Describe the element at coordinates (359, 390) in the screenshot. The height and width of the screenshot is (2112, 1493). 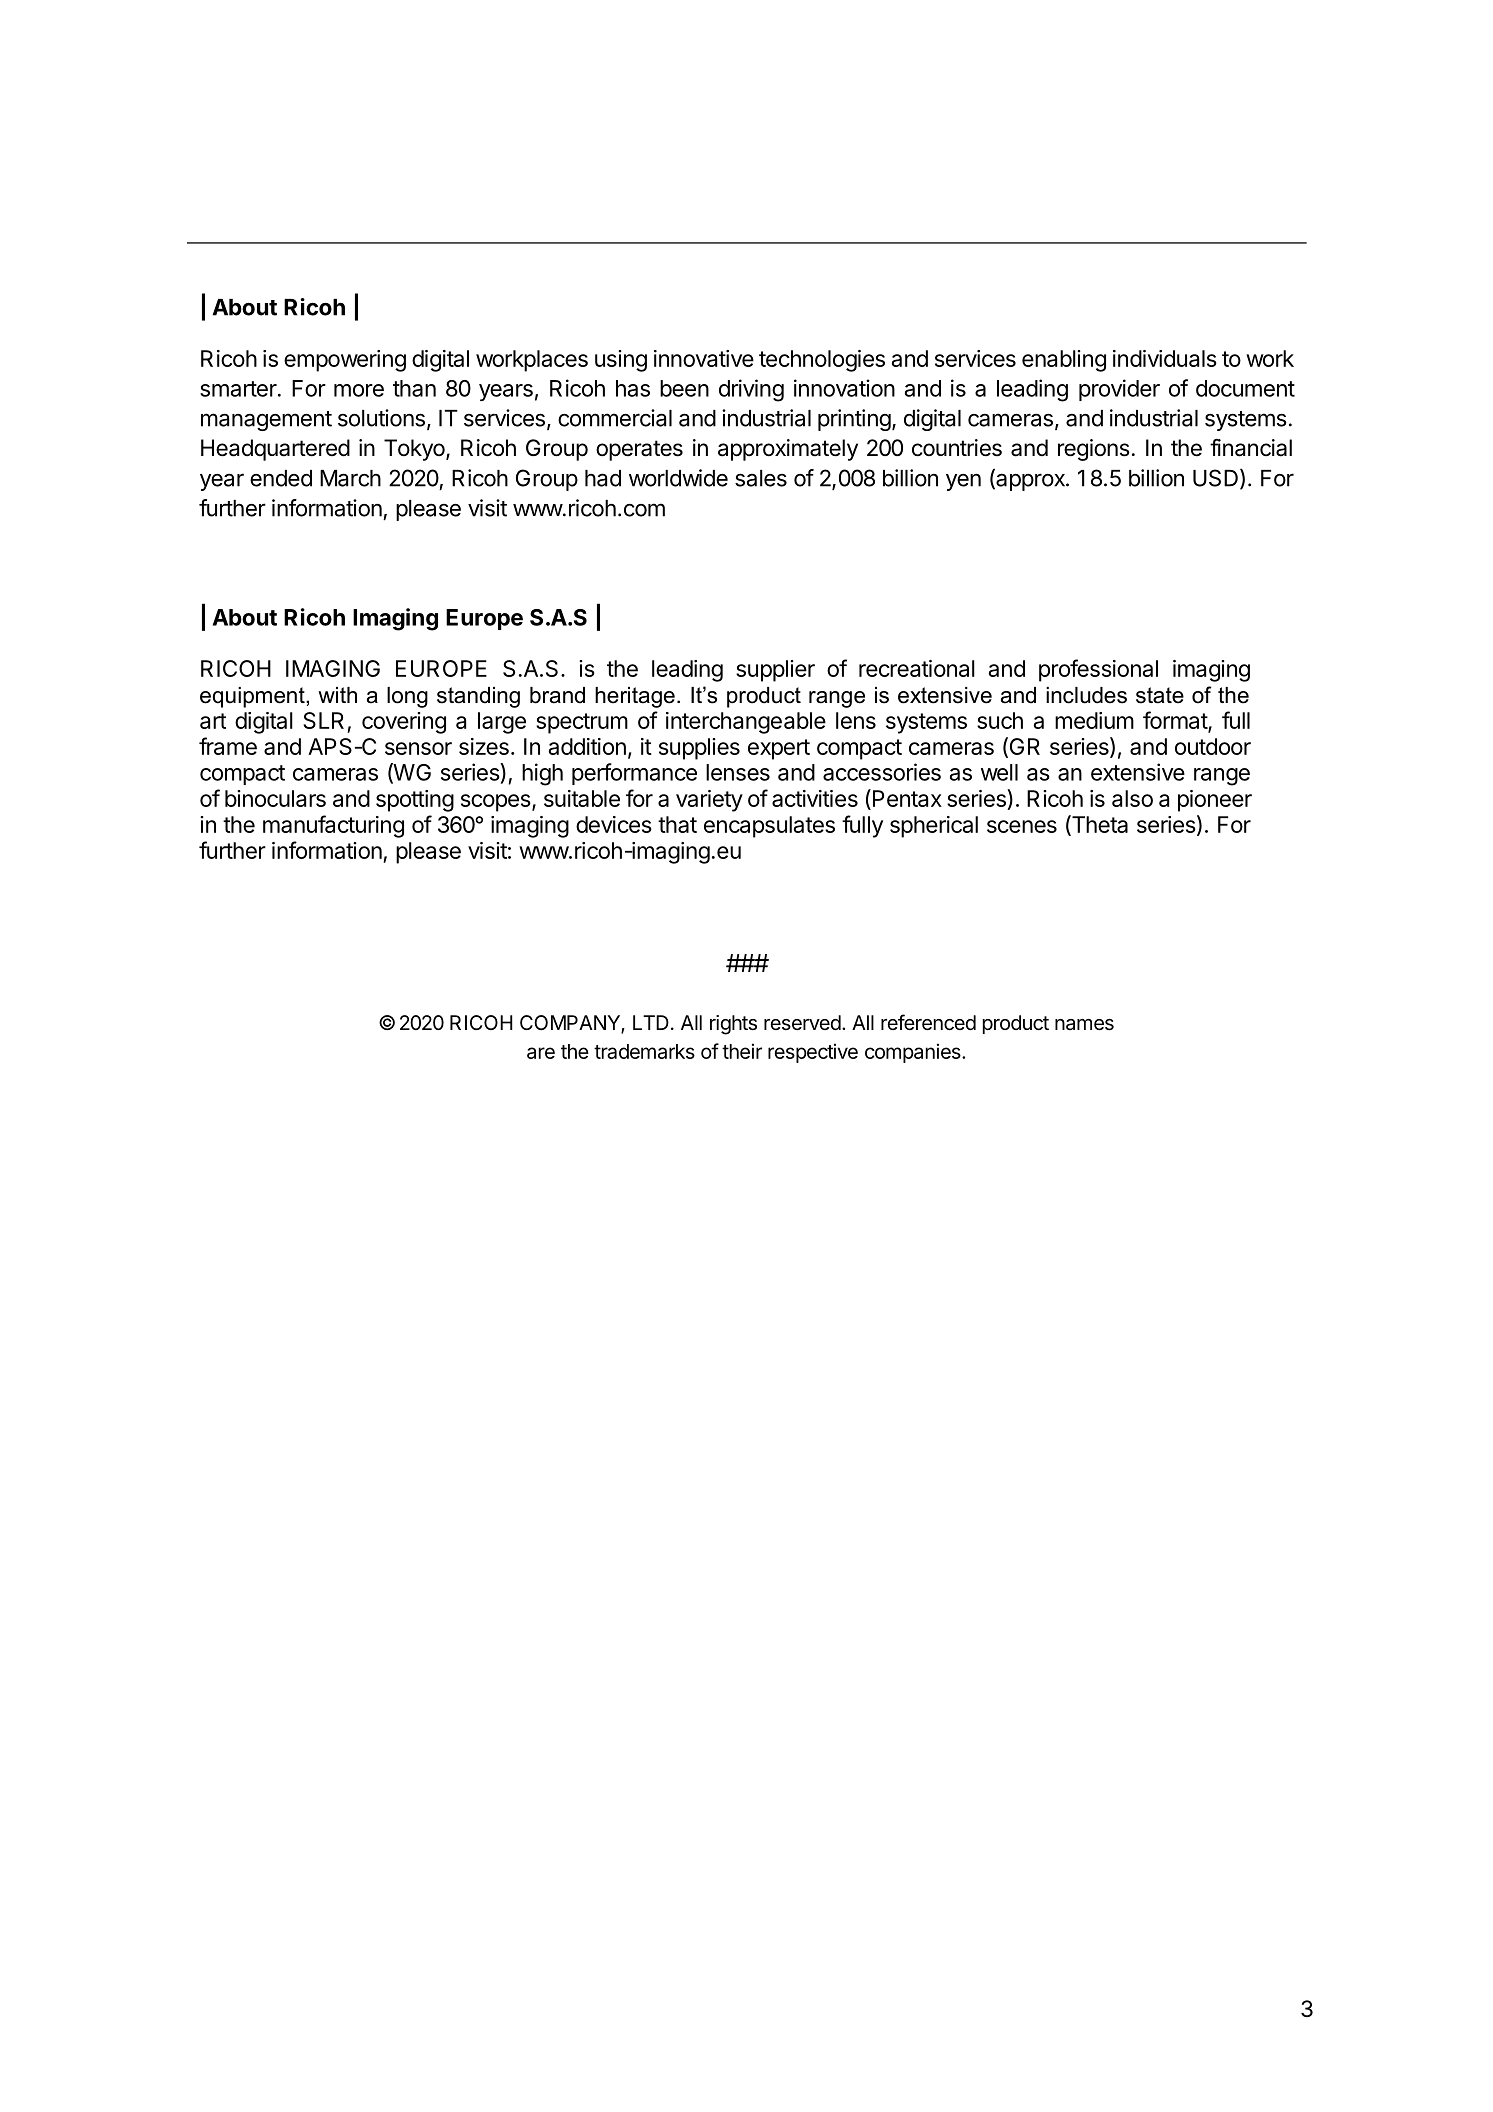
I see `more` at that location.
